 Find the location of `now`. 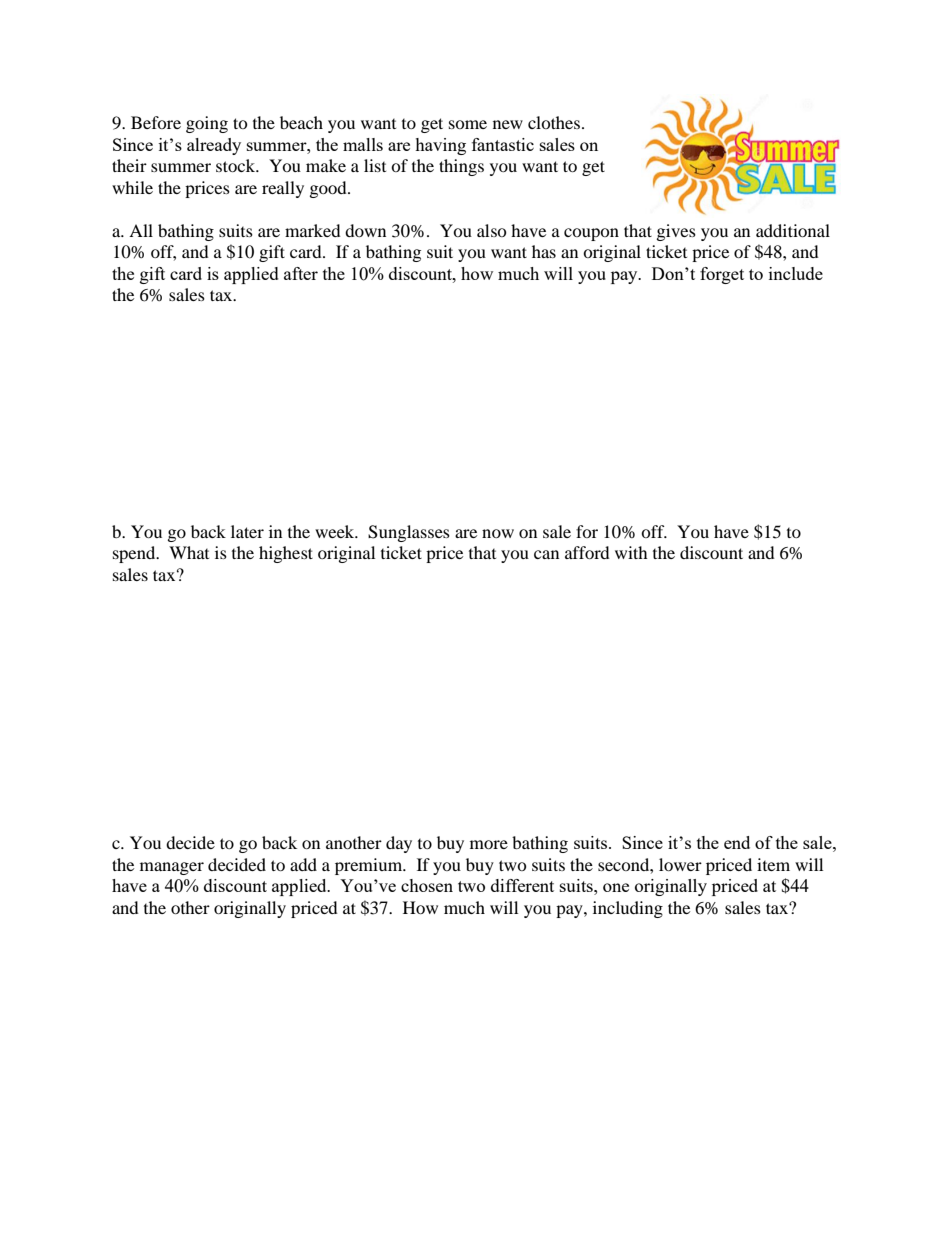

now is located at coordinates (498, 533).
